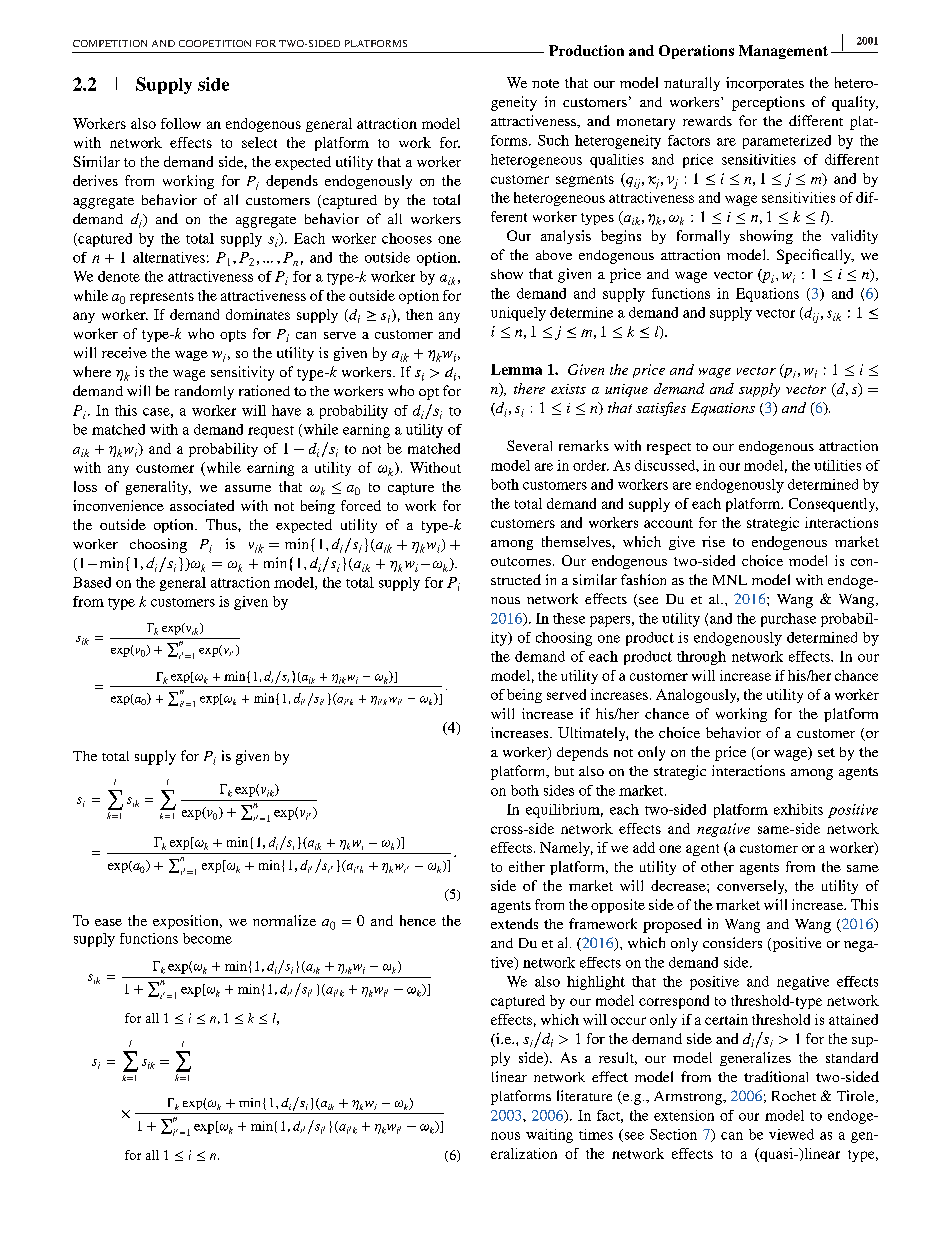 The width and height of the image is (952, 1251). Describe the element at coordinates (181, 123) in the image. I see `follow` at that location.
